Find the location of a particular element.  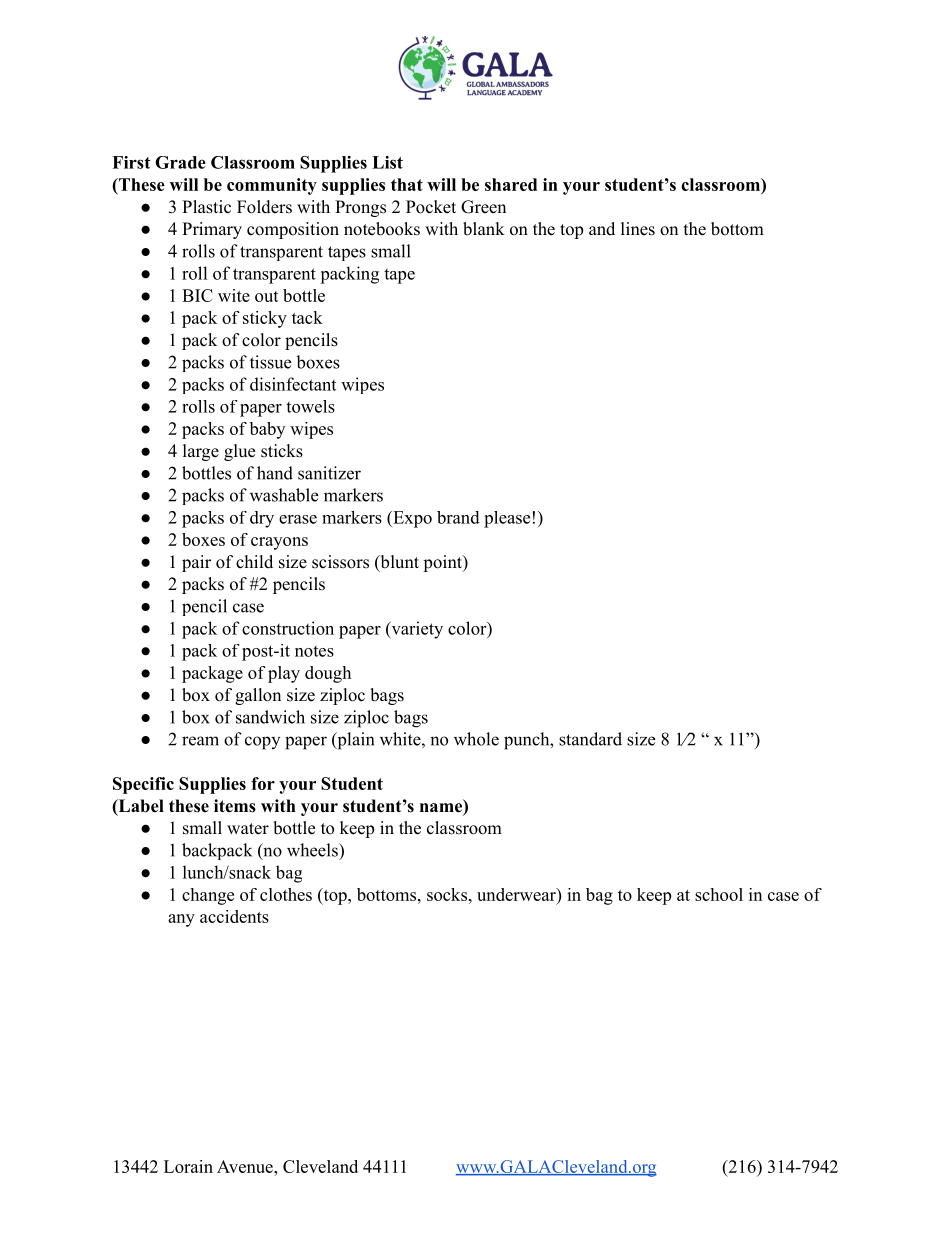

brand is located at coordinates (458, 517).
